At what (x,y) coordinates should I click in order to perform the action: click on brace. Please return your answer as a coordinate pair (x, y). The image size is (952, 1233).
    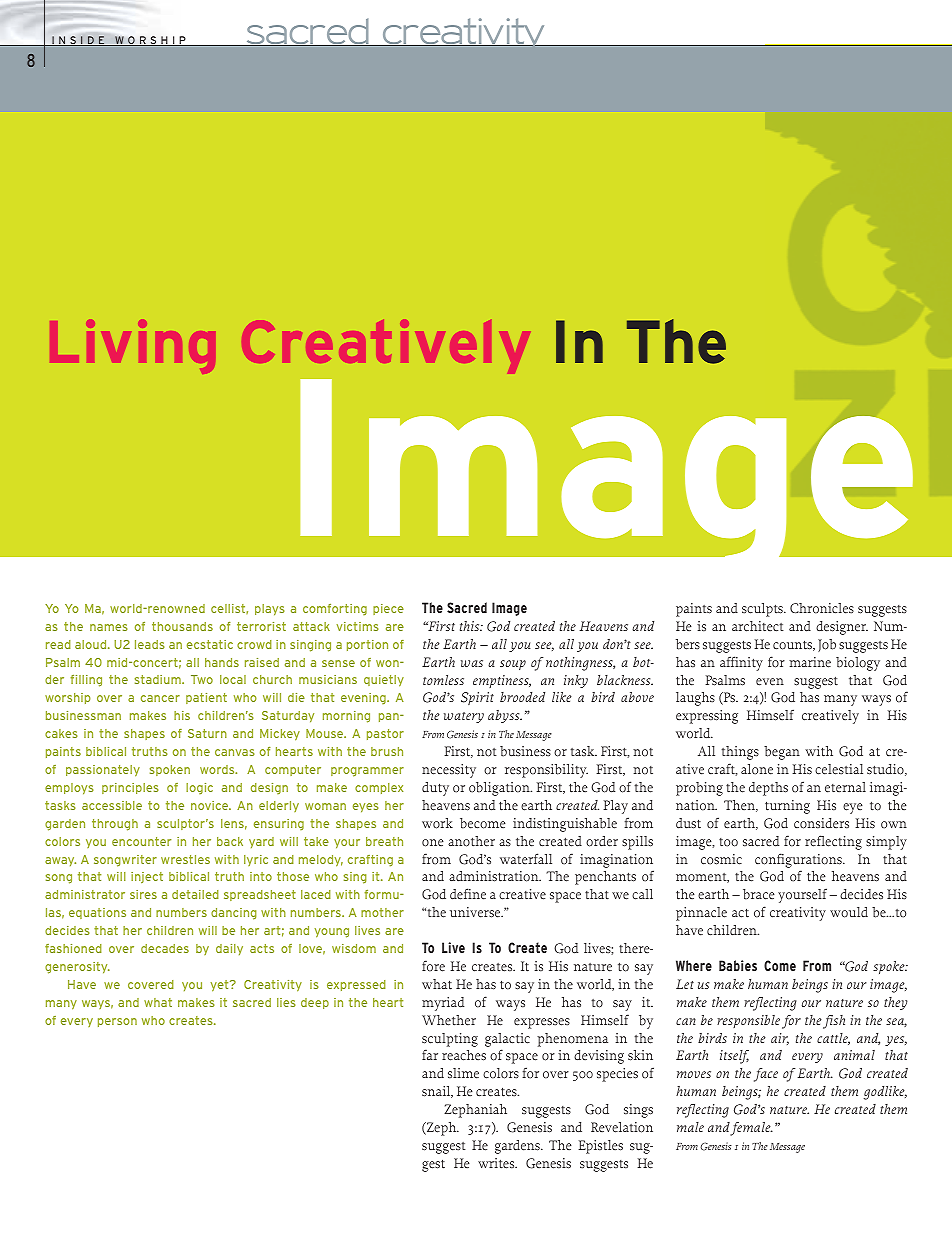
    Looking at the image, I should click on (759, 894).
